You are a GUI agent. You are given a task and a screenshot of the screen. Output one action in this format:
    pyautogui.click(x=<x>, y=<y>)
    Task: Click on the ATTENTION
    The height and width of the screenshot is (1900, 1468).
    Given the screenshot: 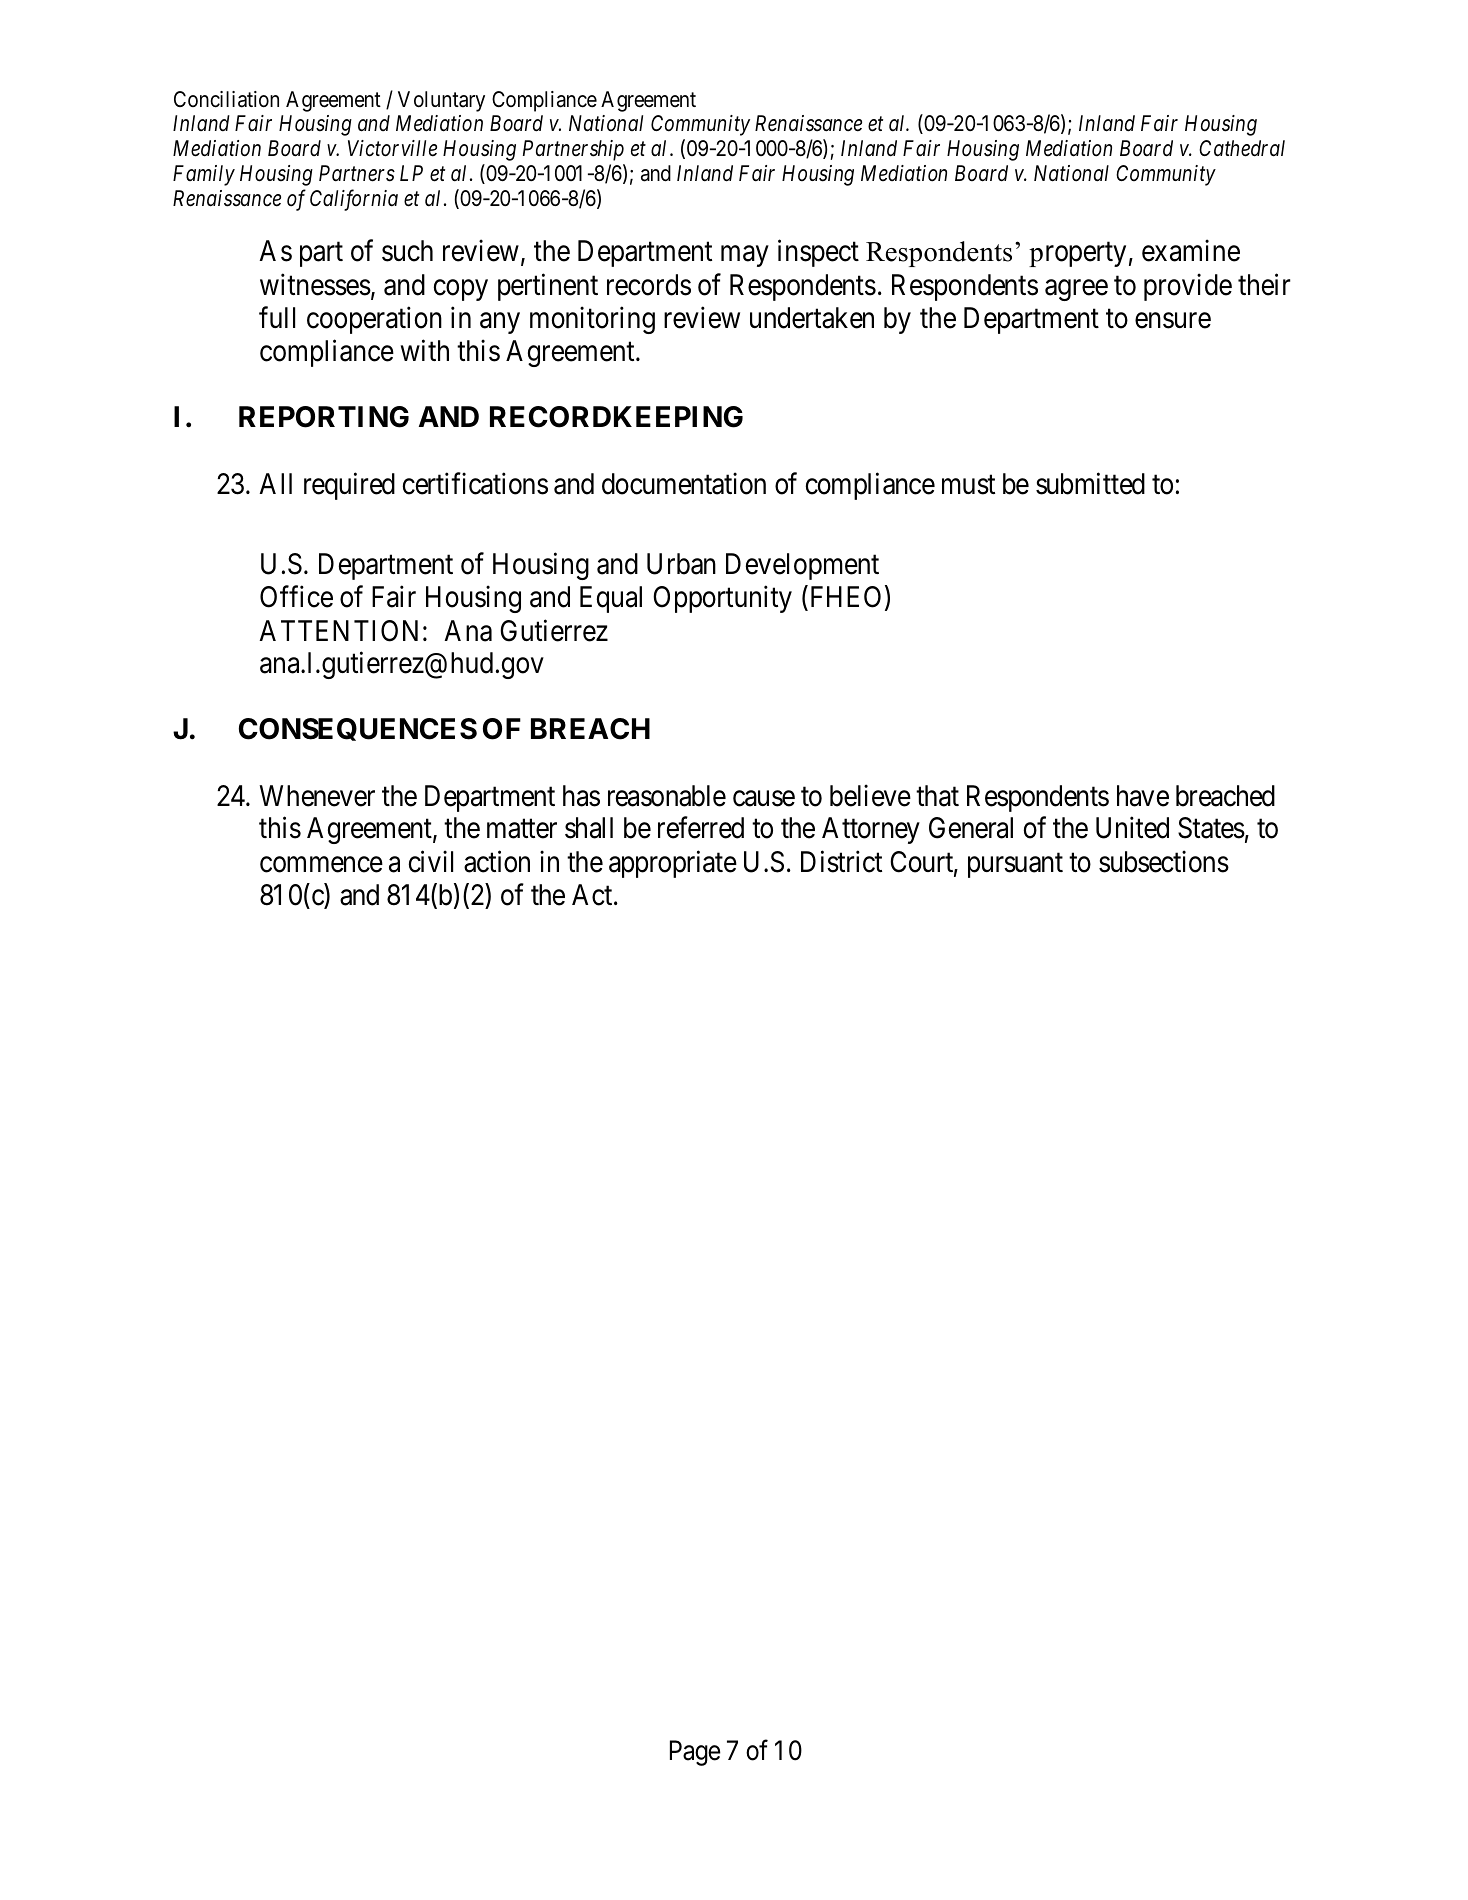 What is the action you would take?
    pyautogui.click(x=338, y=631)
